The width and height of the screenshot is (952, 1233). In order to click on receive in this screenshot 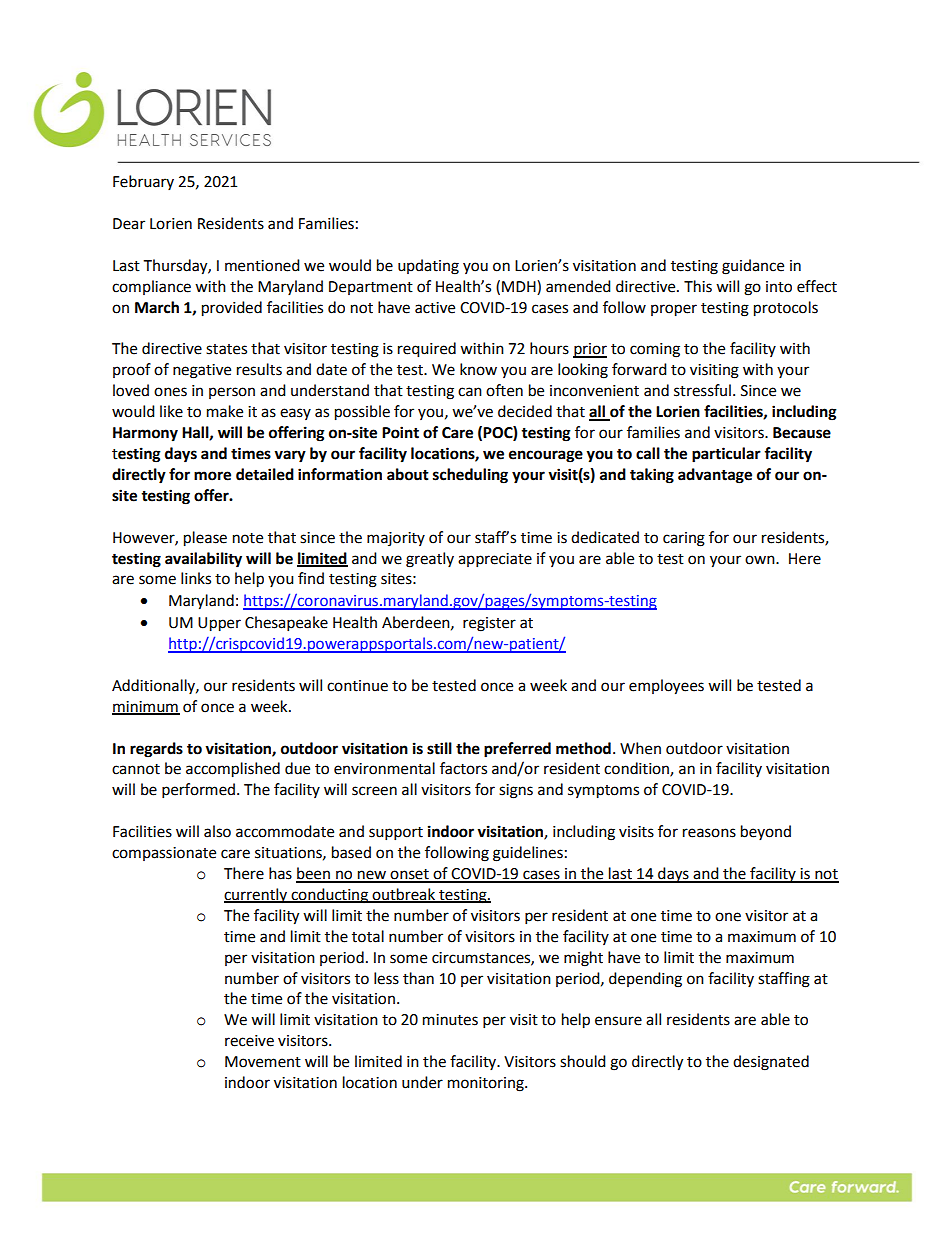, I will do `click(249, 1041)`.
